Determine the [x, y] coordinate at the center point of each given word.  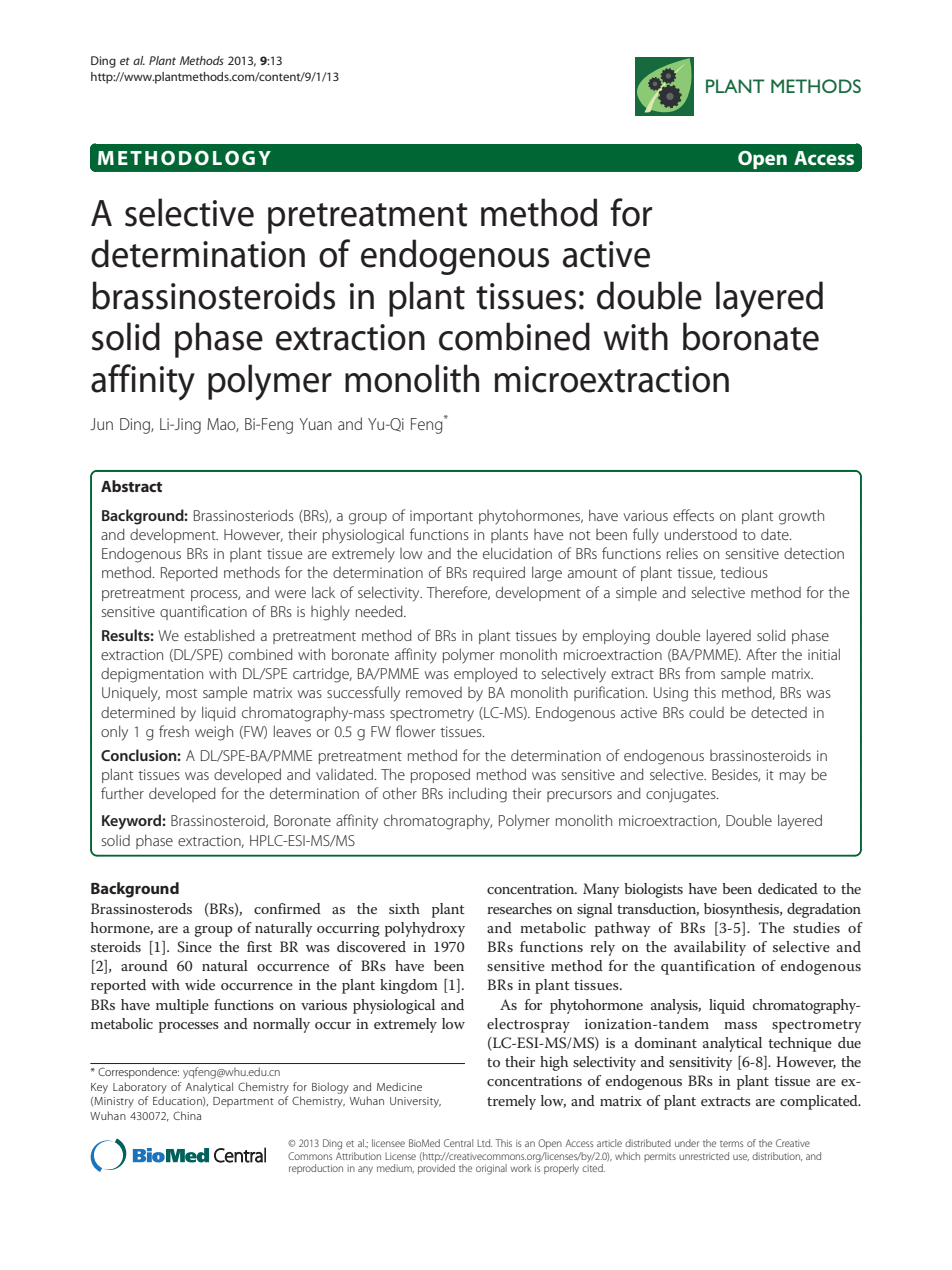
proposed [440, 775]
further [122, 793]
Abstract [131, 486]
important [441, 517]
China [187, 1115]
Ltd [484, 1143]
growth [801, 517]
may [793, 778]
